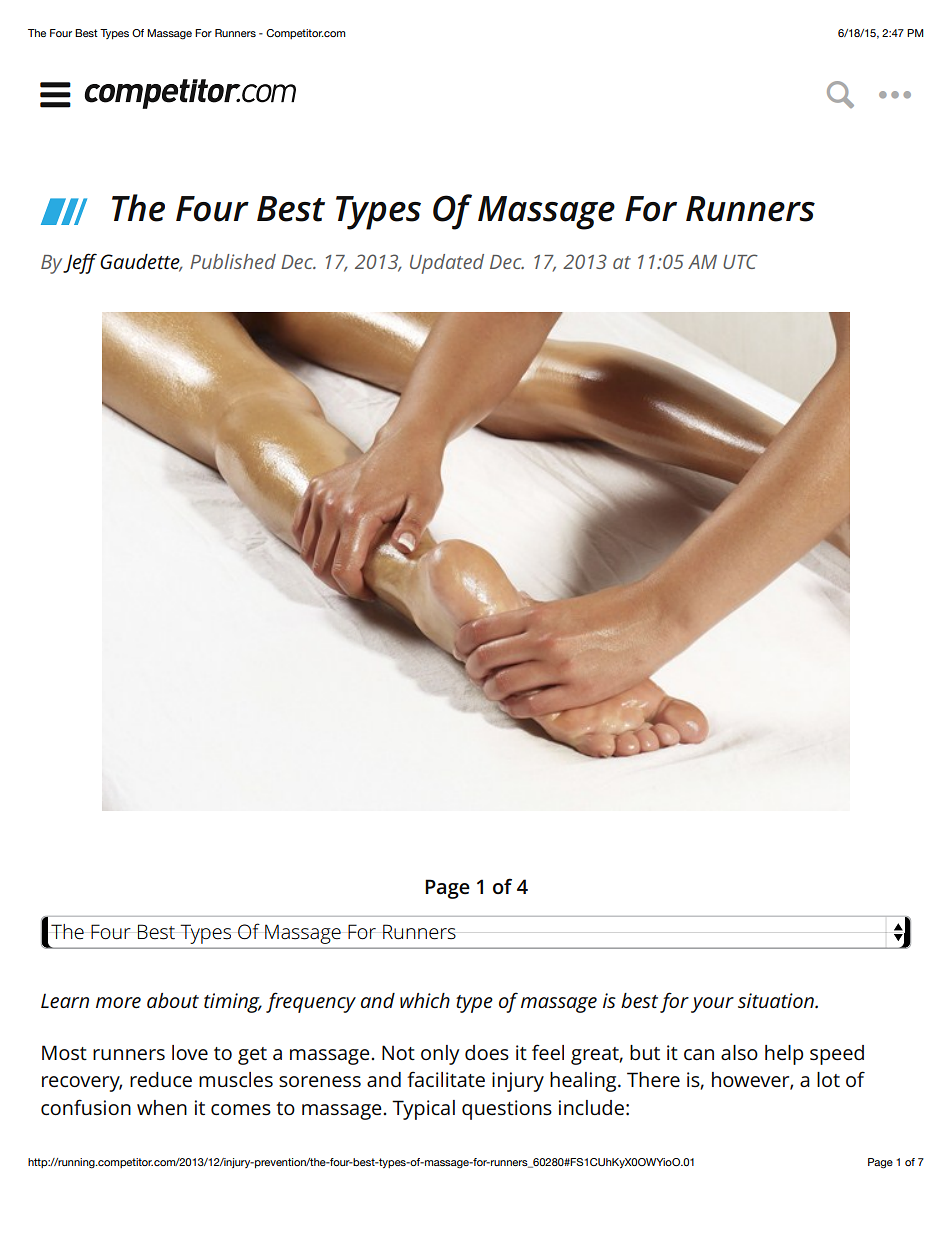 Image resolution: width=952 pixels, height=1233 pixels. Describe the element at coordinates (233, 261) in the image. I see `Published` at that location.
